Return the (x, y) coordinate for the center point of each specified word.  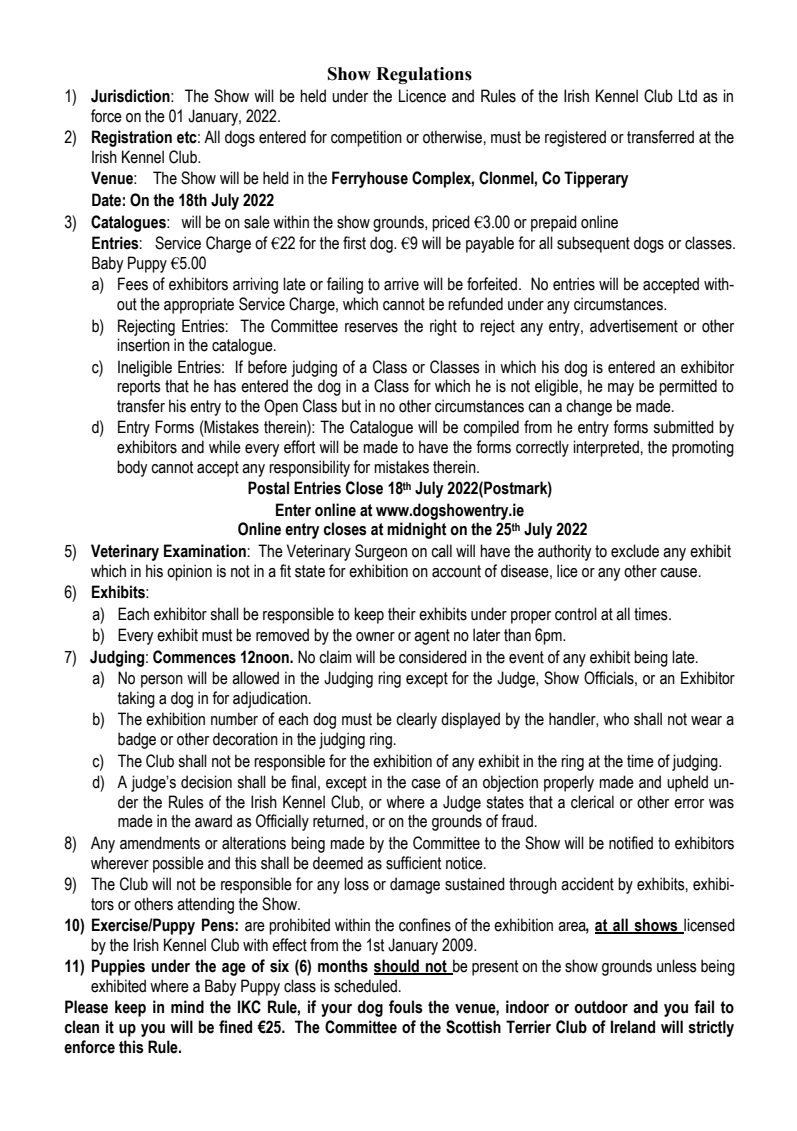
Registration (132, 138)
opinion (189, 572)
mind (187, 1007)
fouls (406, 1007)
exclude (635, 551)
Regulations (424, 75)
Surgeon (381, 552)
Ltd (688, 96)
